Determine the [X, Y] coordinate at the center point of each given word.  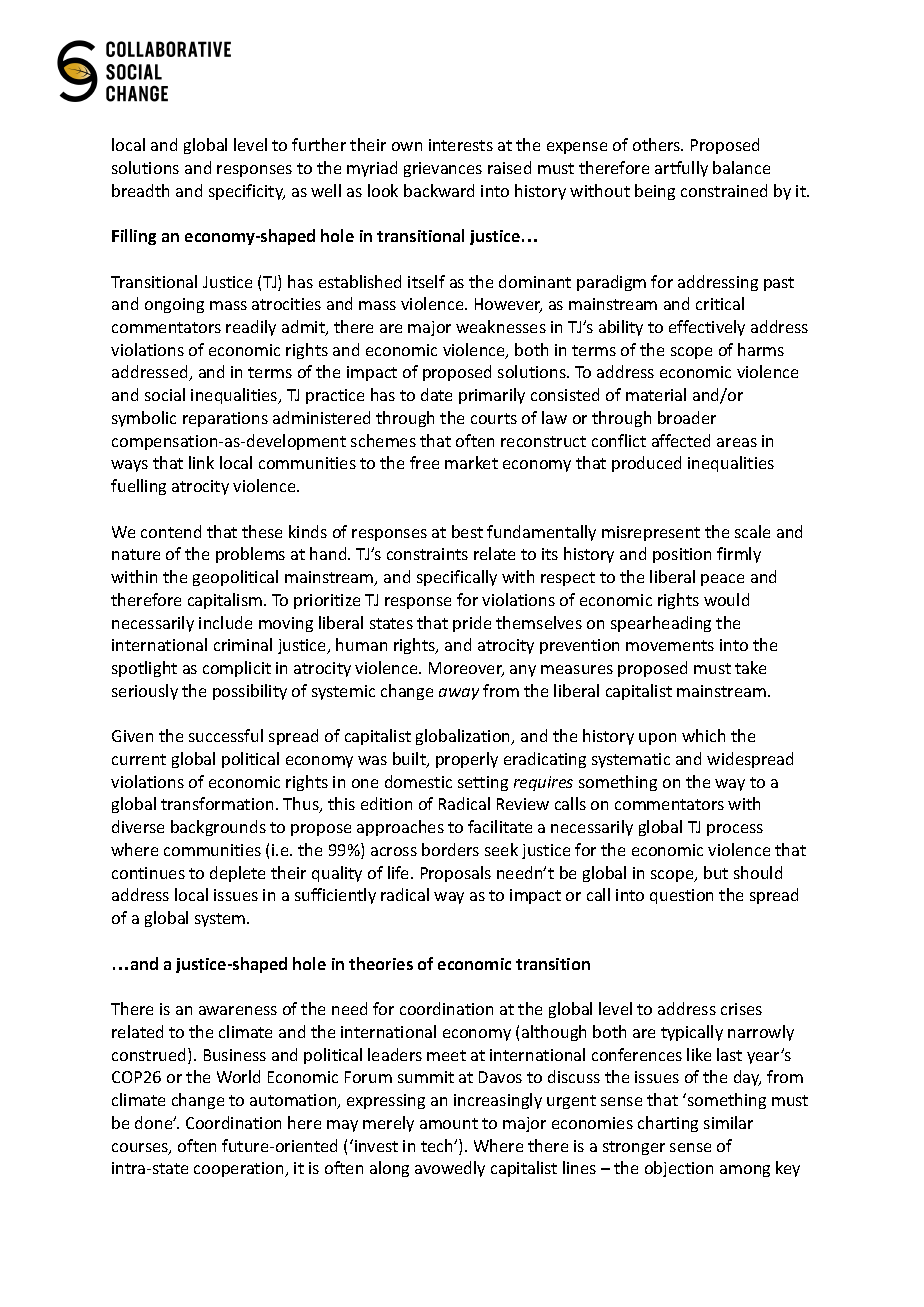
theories [381, 963]
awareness [238, 1010]
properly [467, 760]
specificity [247, 192]
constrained [724, 190]
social [165, 394]
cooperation [240, 1169]
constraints [427, 554]
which [703, 735]
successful [226, 735]
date [436, 394]
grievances [443, 169]
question [681, 896]
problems [250, 555]
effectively [707, 328]
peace [722, 580]
